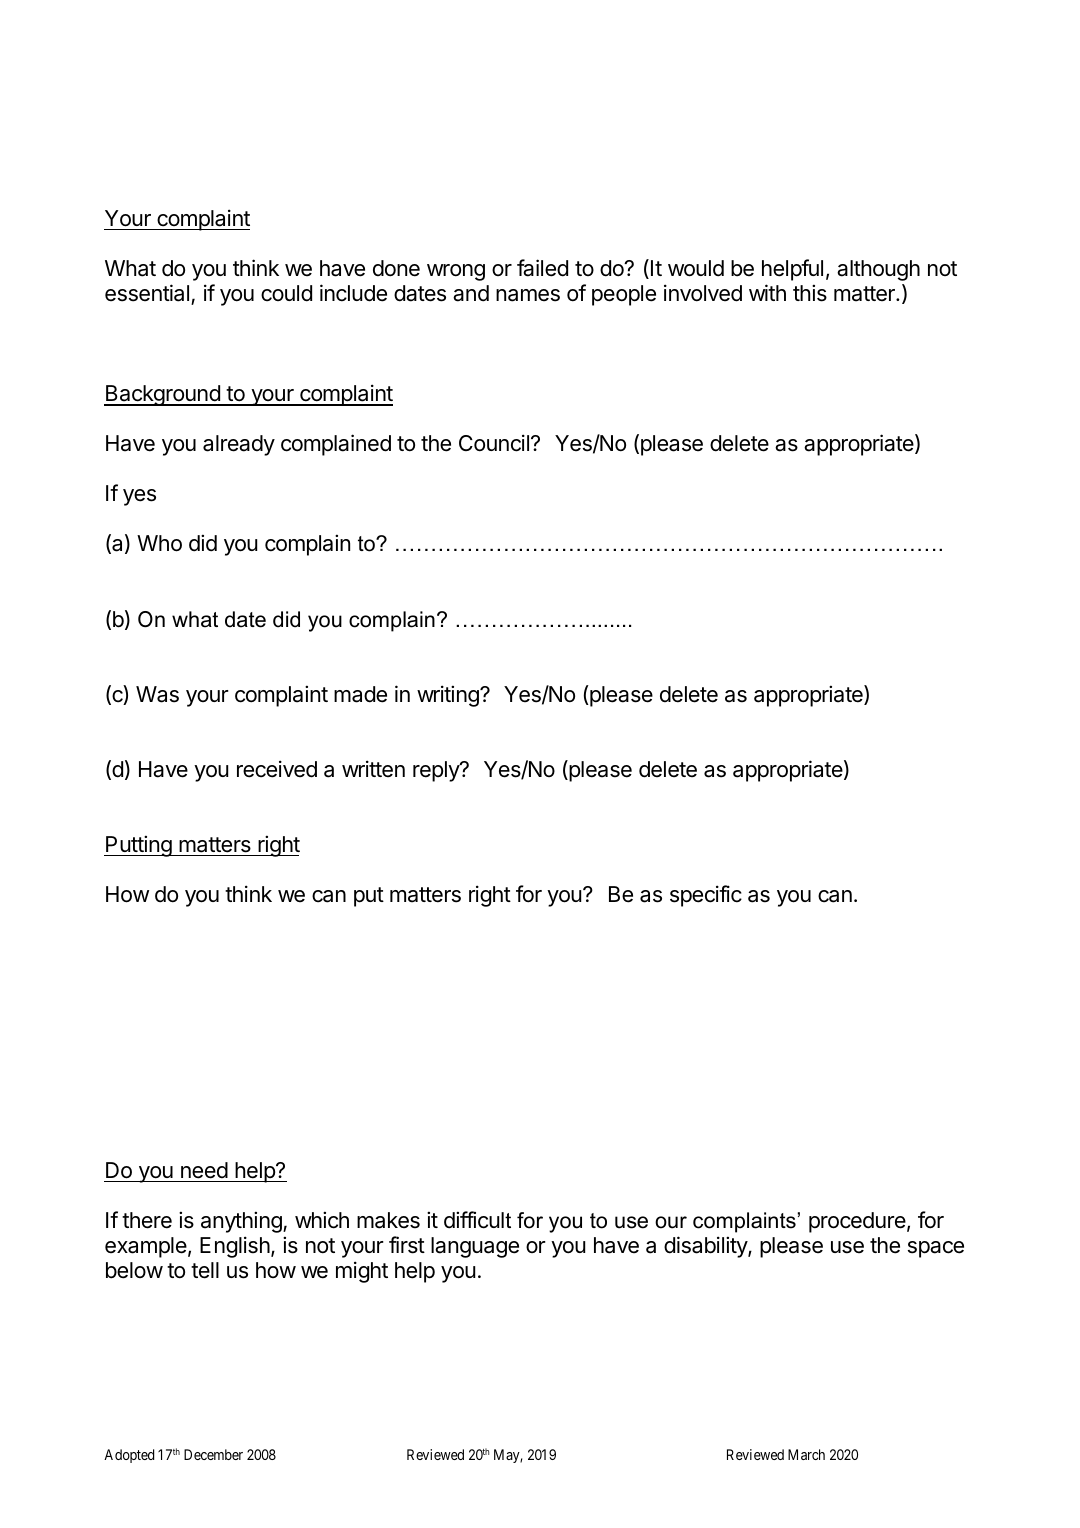  What do you see at coordinates (204, 1170) in the document?
I see `need` at bounding box center [204, 1170].
